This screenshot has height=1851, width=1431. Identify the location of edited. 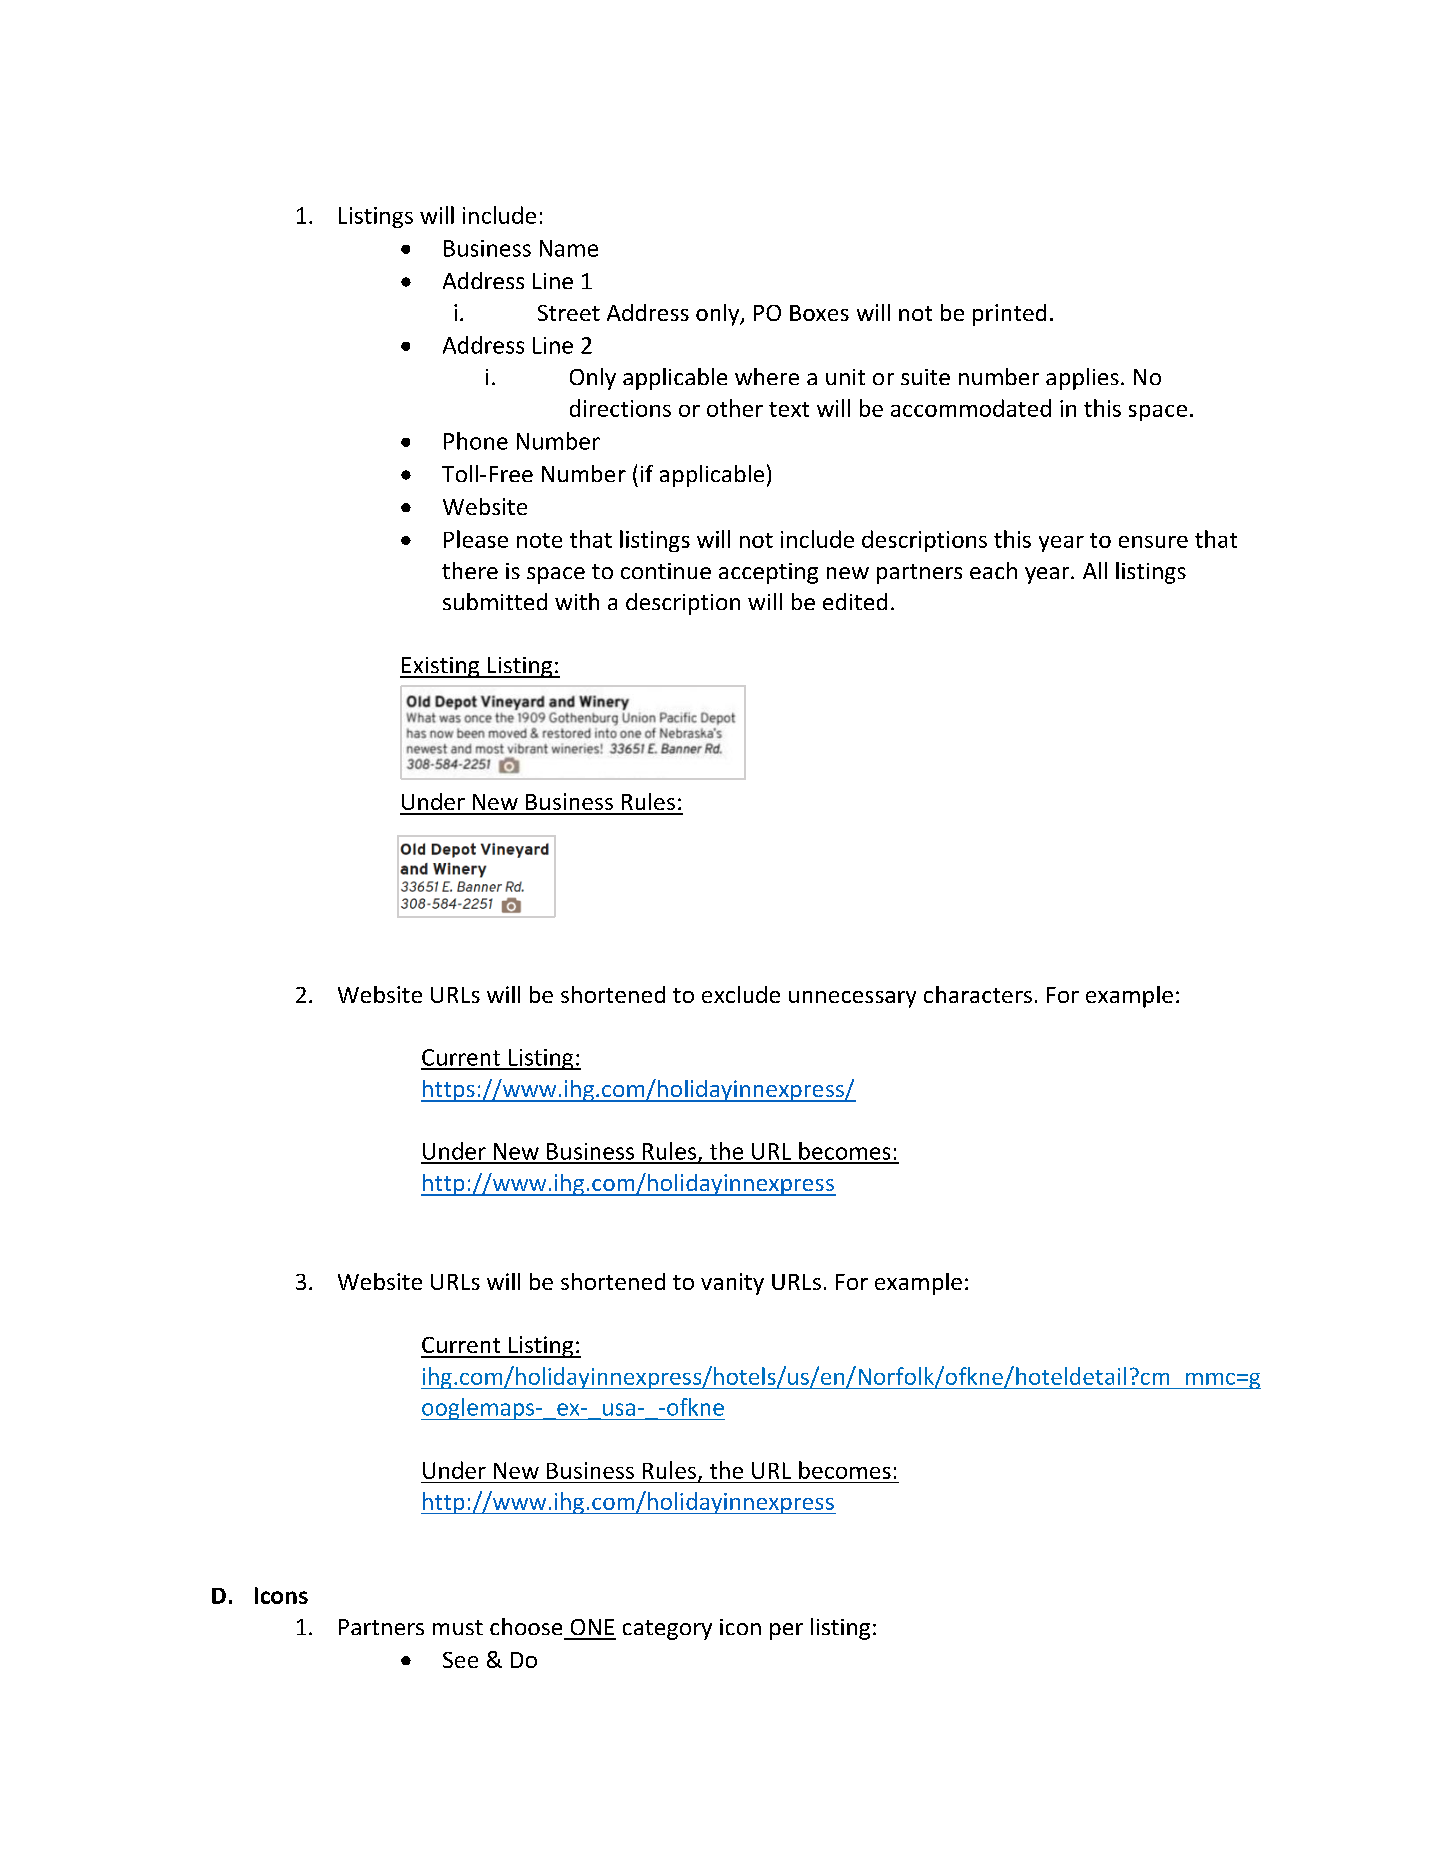
(855, 601).
